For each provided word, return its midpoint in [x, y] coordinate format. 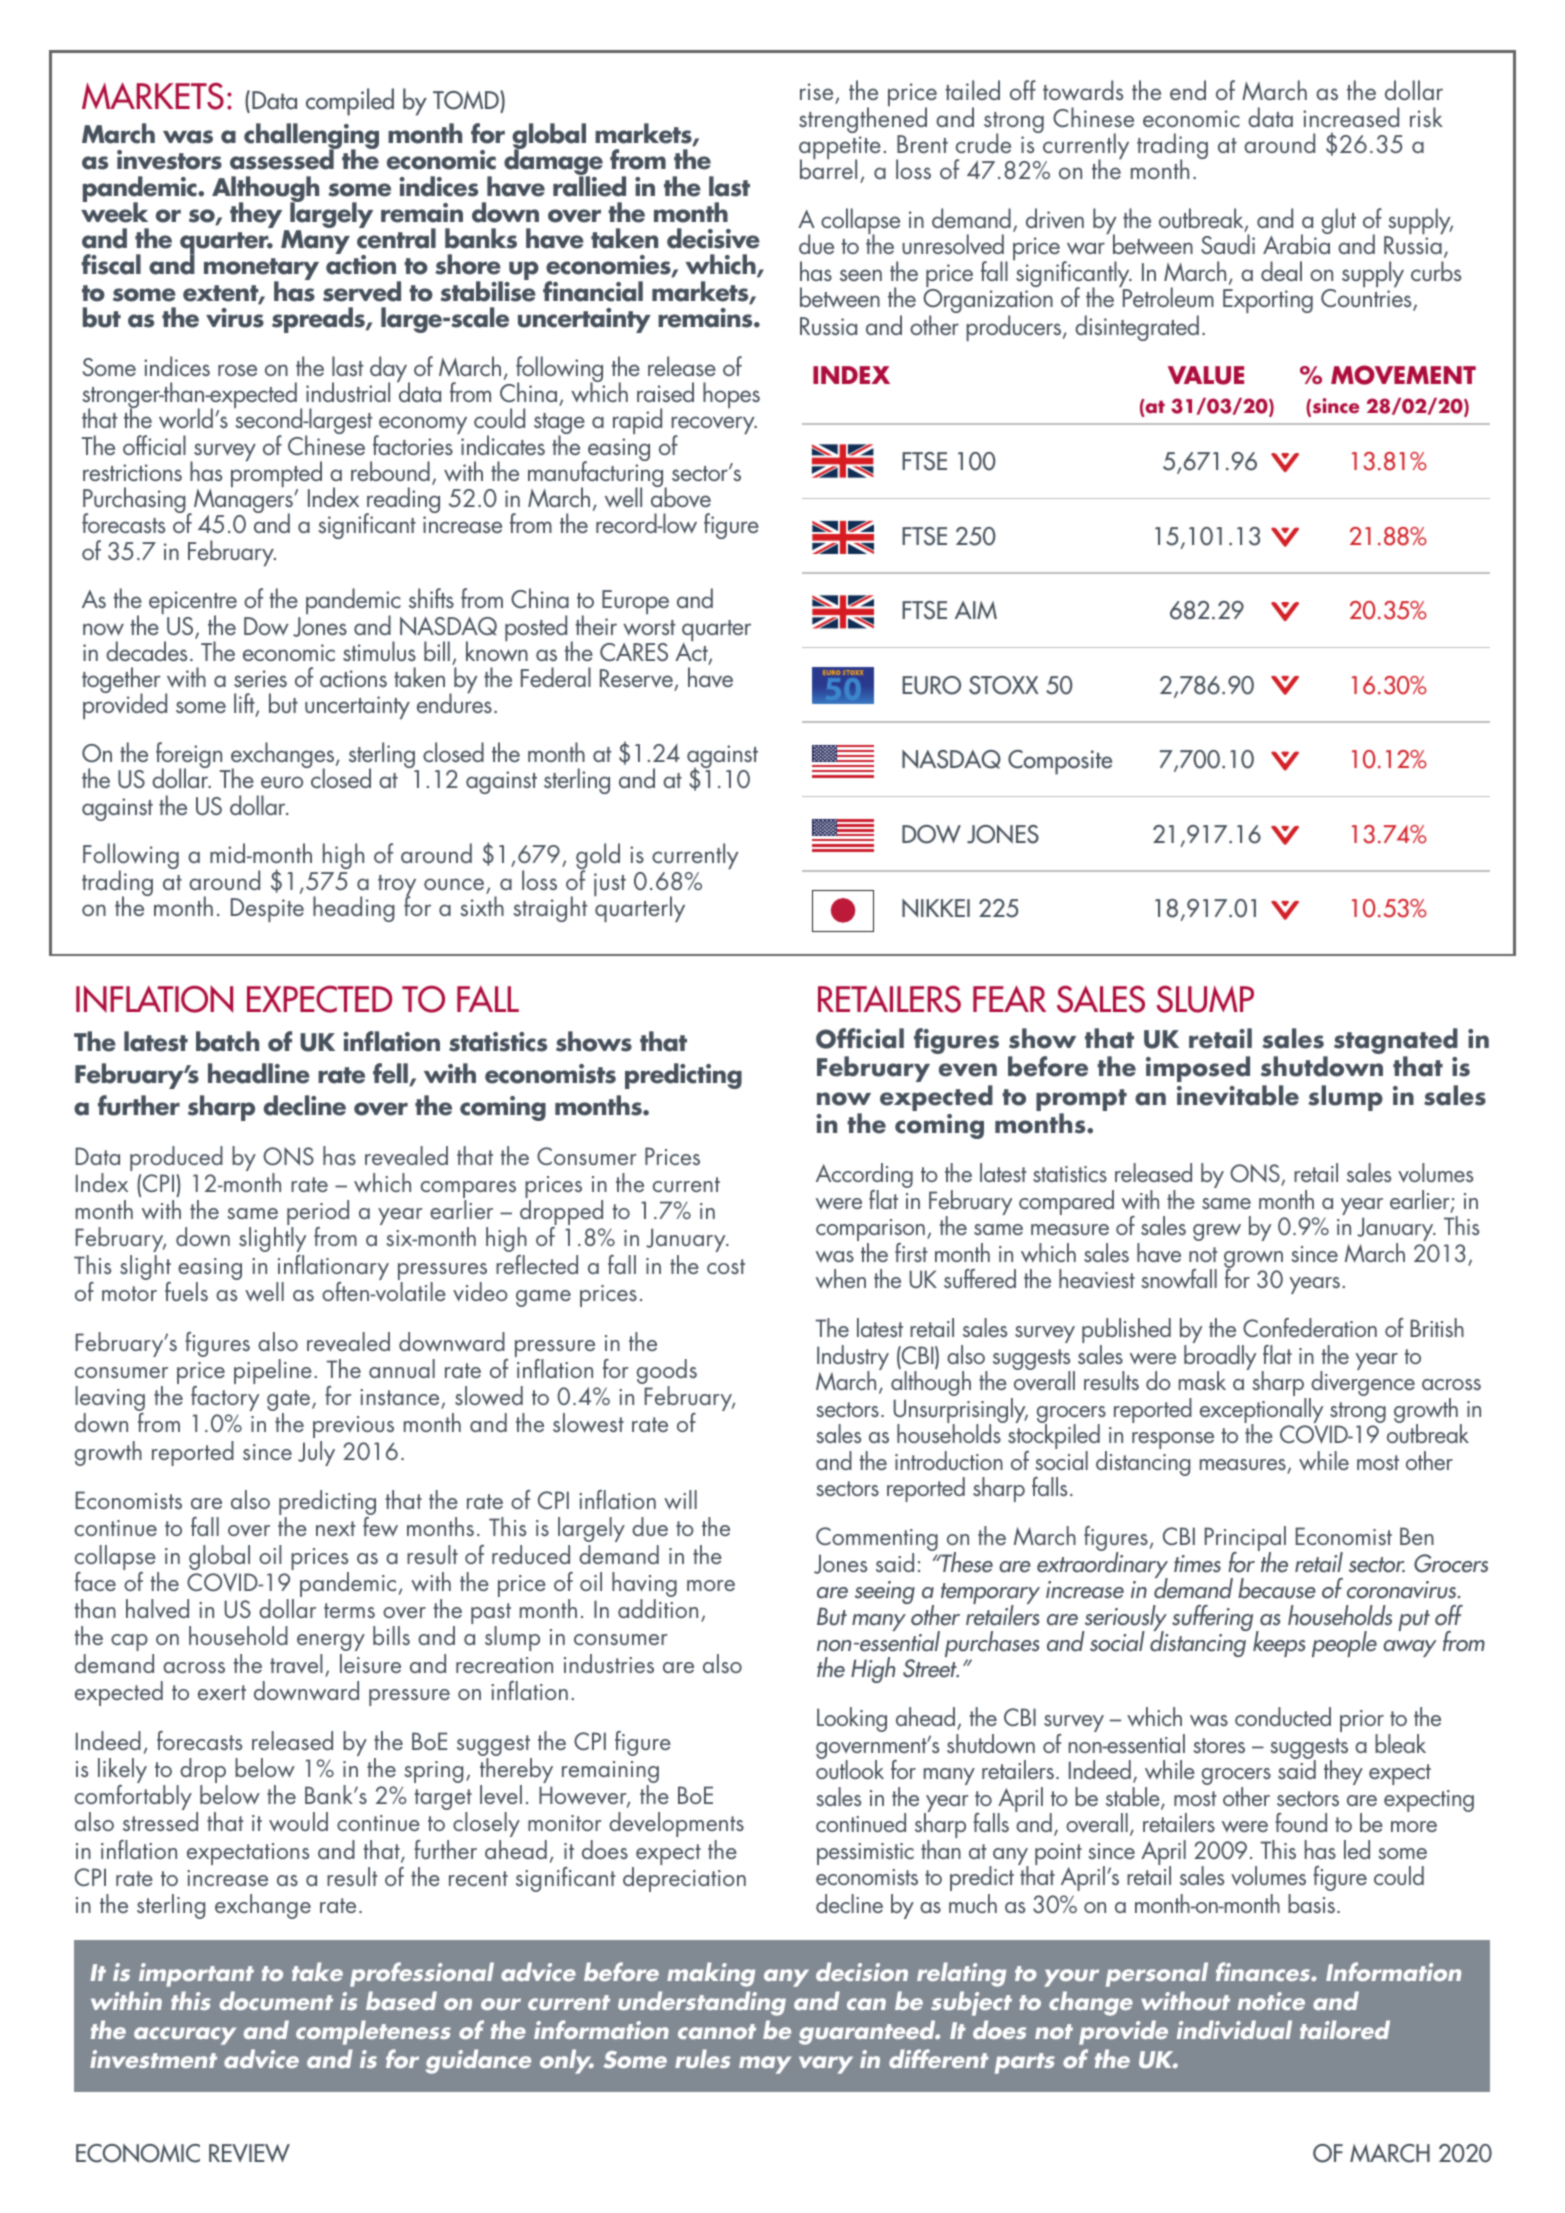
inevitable [1238, 1095]
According [864, 1177]
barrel [828, 168]
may [765, 2065]
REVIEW [249, 2153]
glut [1339, 221]
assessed [283, 159]
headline [259, 1073]
